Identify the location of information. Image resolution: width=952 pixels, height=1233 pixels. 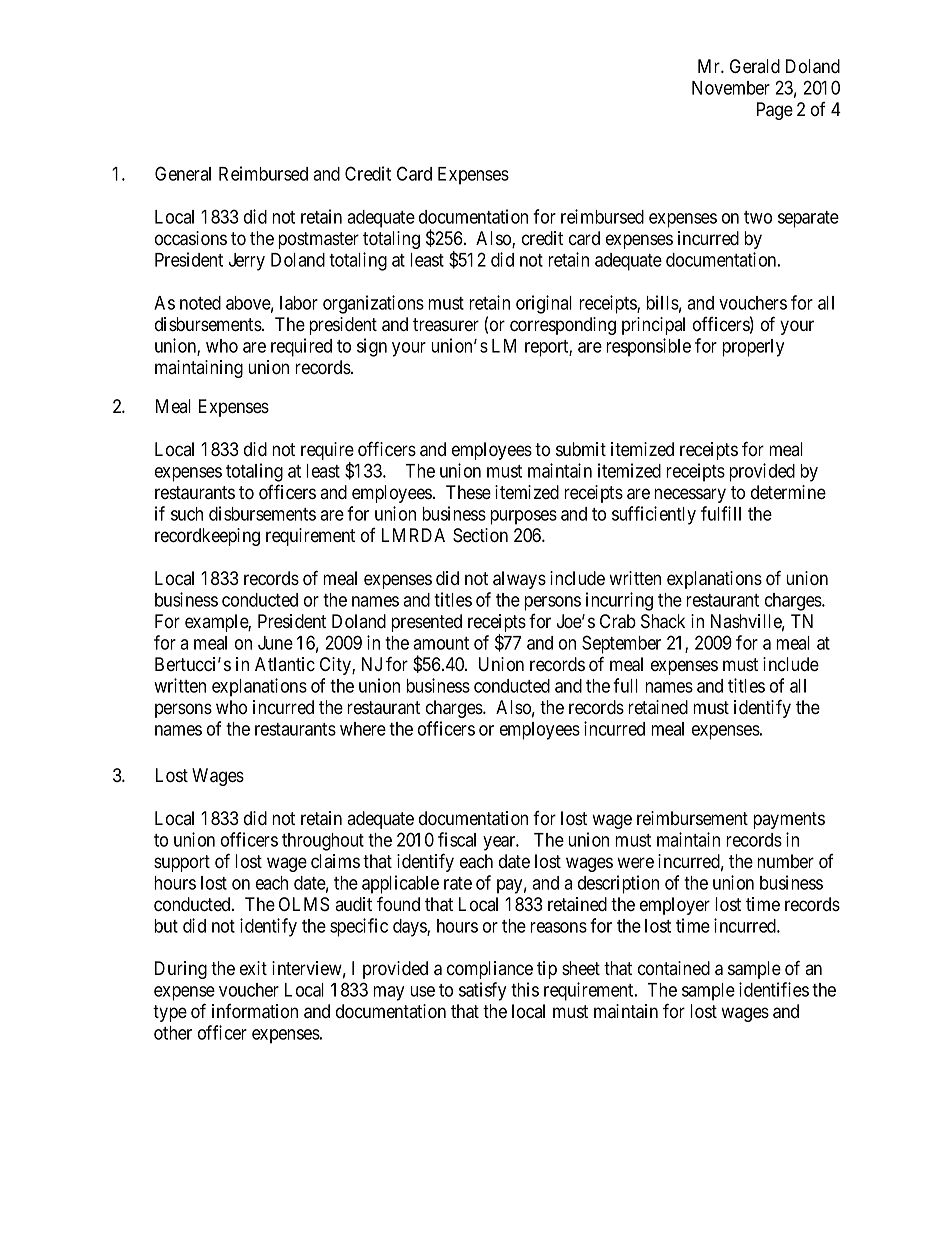
(255, 1011).
